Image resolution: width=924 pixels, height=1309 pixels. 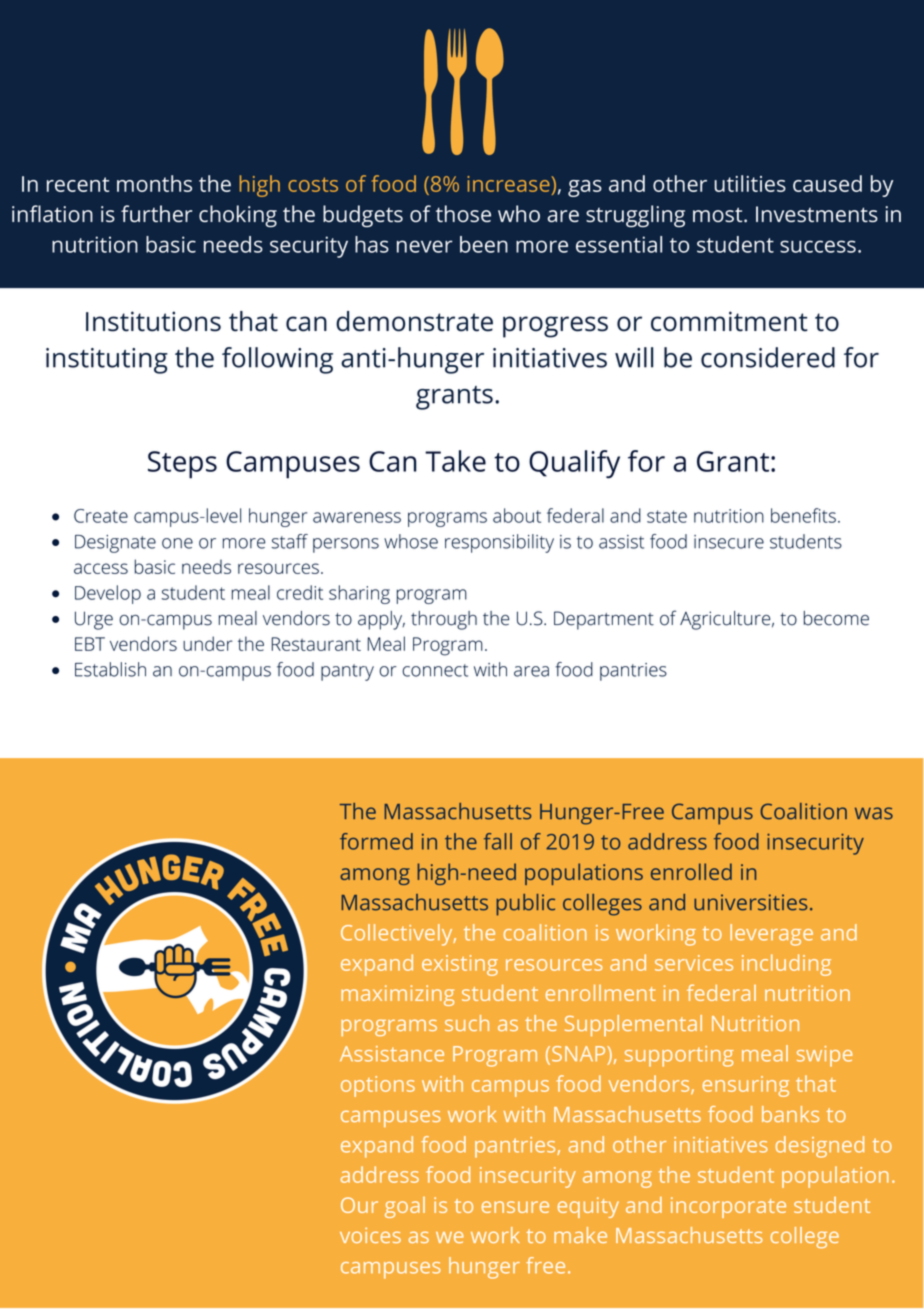 I want to click on Establish, so click(x=110, y=669).
